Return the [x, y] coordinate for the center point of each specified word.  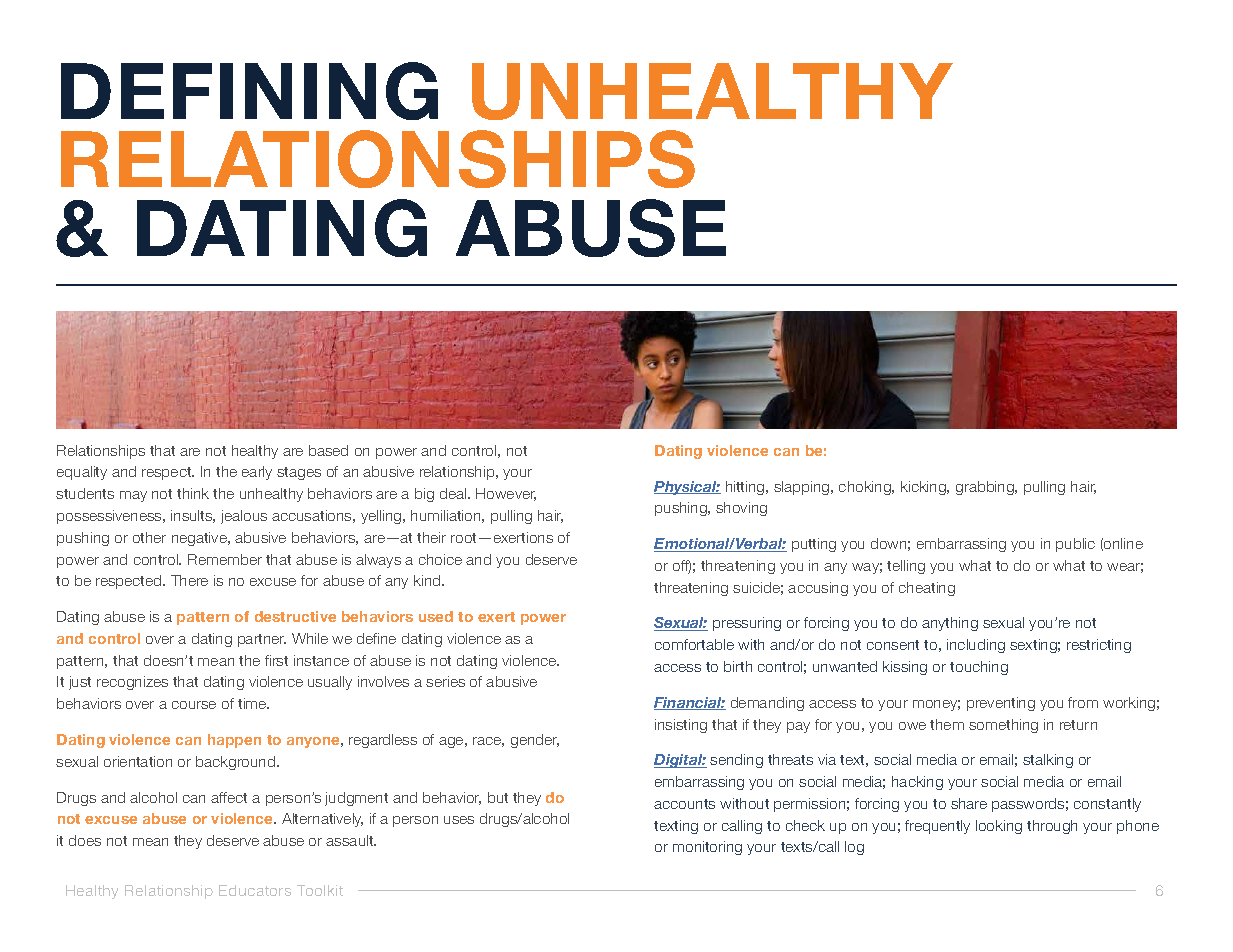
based [328, 450]
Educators [255, 890]
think [193, 493]
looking [999, 827]
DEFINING [249, 91]
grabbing [986, 488]
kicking [924, 488]
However [506, 494]
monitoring [707, 848]
